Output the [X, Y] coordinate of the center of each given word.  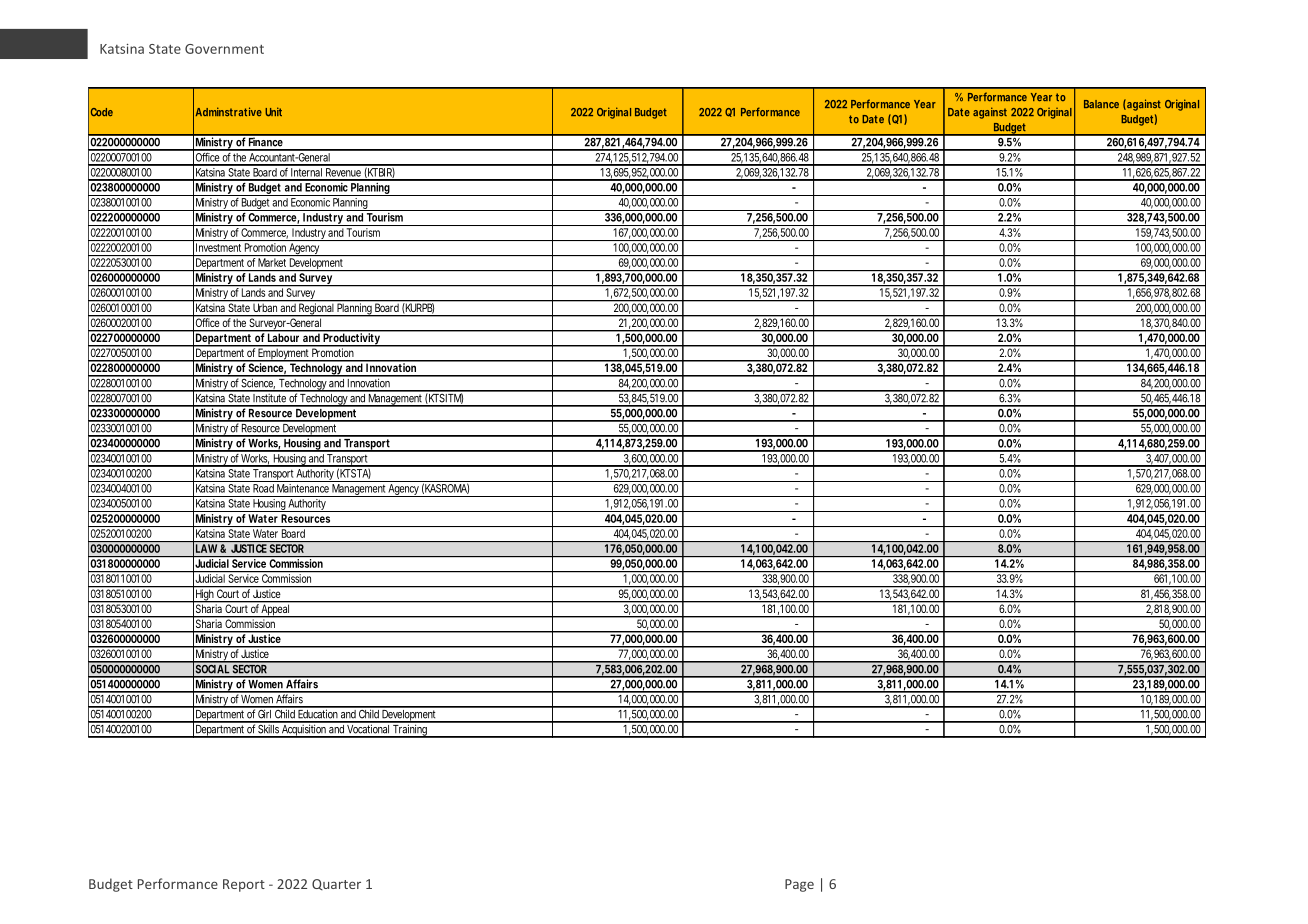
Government [224, 49]
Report [244, 885]
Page [799, 885]
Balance [1101, 104]
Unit [273, 112]
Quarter [336, 884]
